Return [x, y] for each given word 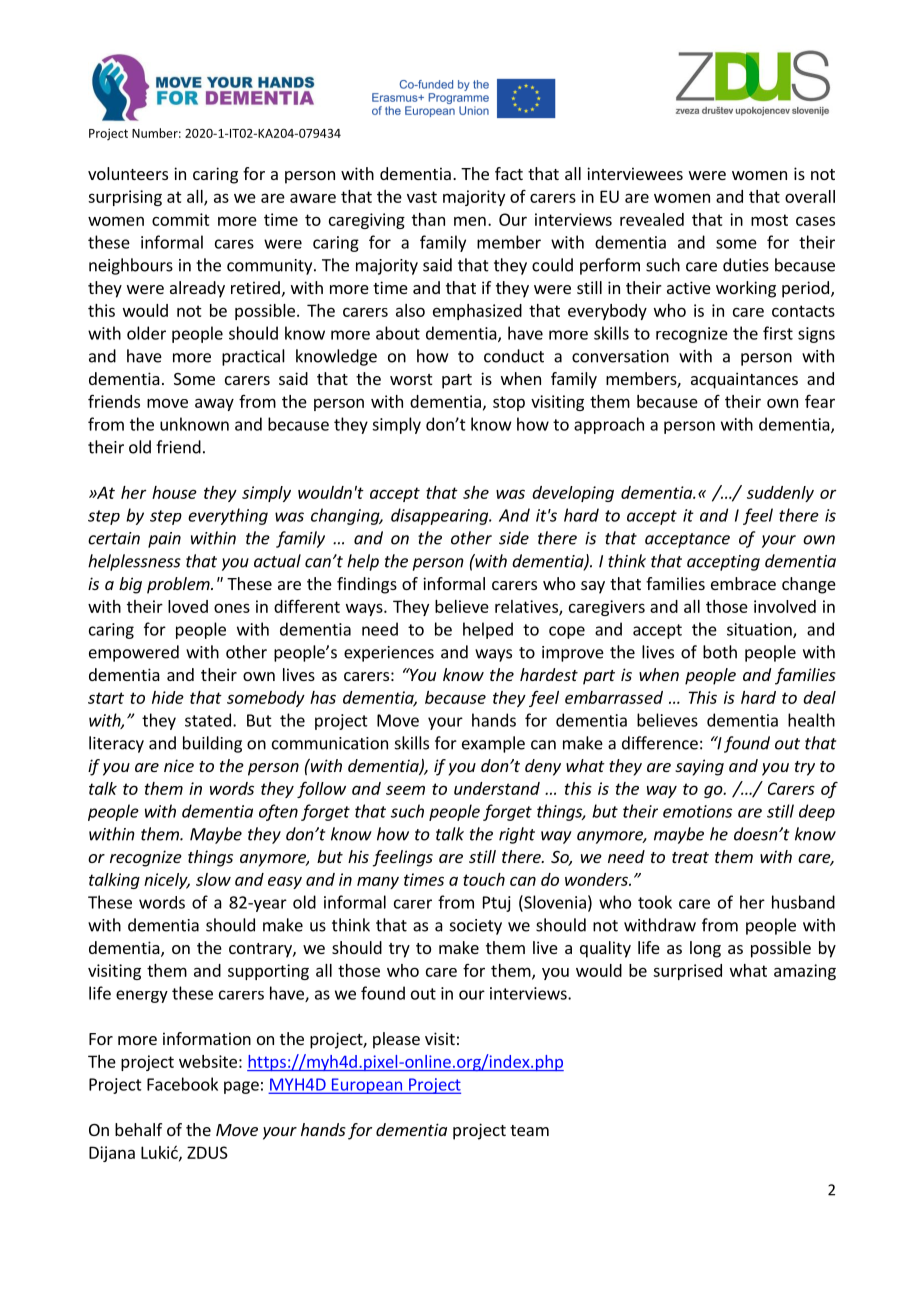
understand [497, 788]
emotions [697, 811]
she [476, 492]
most [769, 220]
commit [181, 219]
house [174, 492]
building [212, 744]
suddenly [780, 494]
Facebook [182, 1084]
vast [422, 197]
